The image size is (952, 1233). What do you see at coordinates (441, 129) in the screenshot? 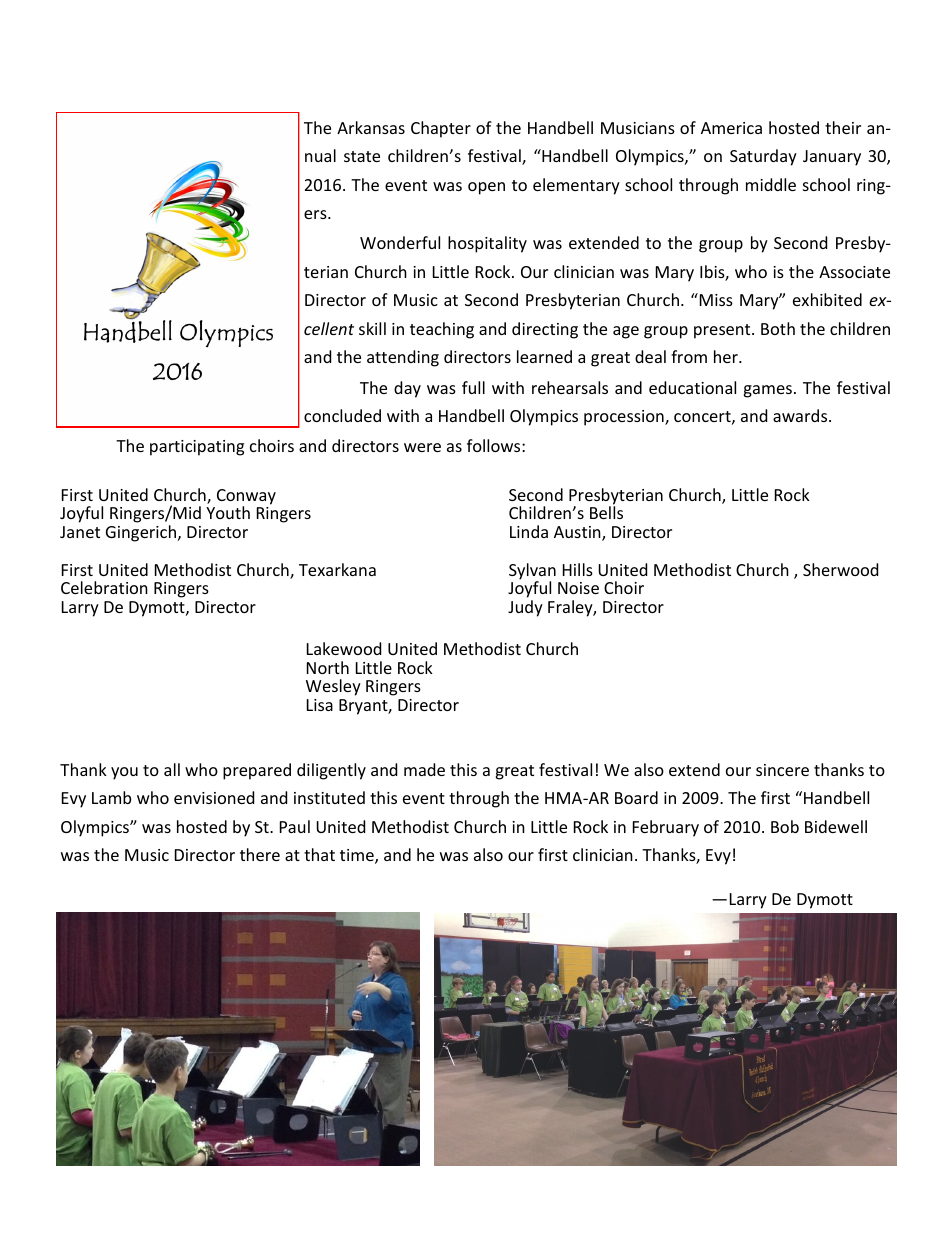
I see `Chapter` at bounding box center [441, 129].
